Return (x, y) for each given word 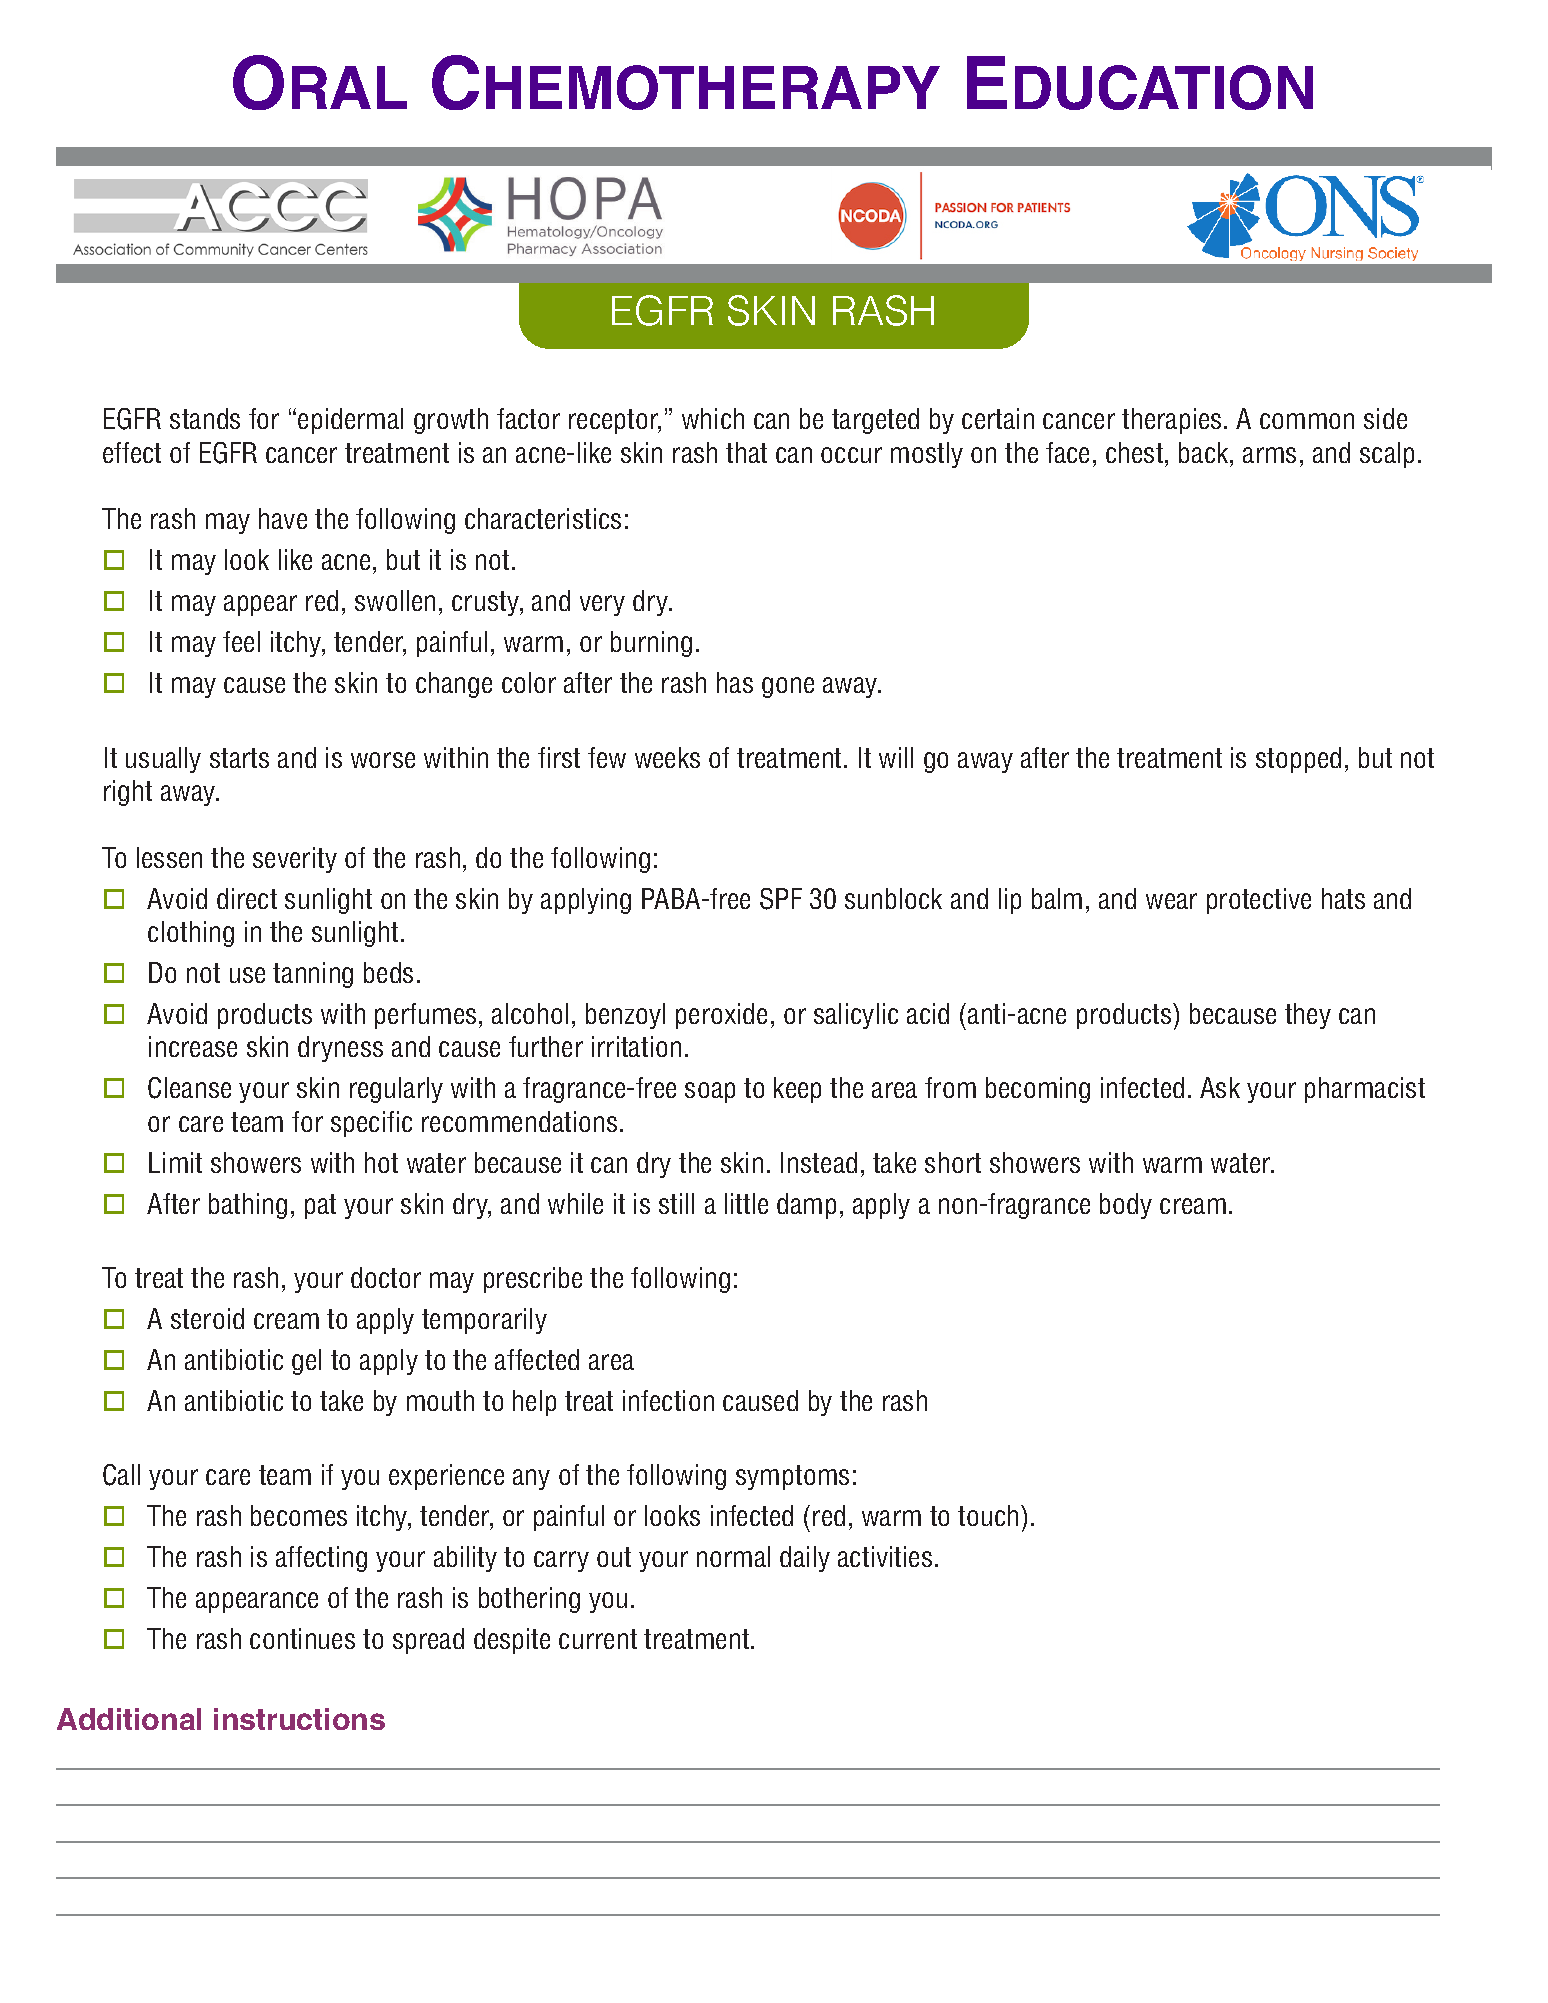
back (1205, 452)
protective (1259, 901)
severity (295, 860)
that (746, 452)
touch (988, 1515)
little (746, 1203)
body (1126, 1206)
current (598, 1639)
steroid (207, 1318)
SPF (781, 899)
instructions (299, 1719)
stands (205, 418)
